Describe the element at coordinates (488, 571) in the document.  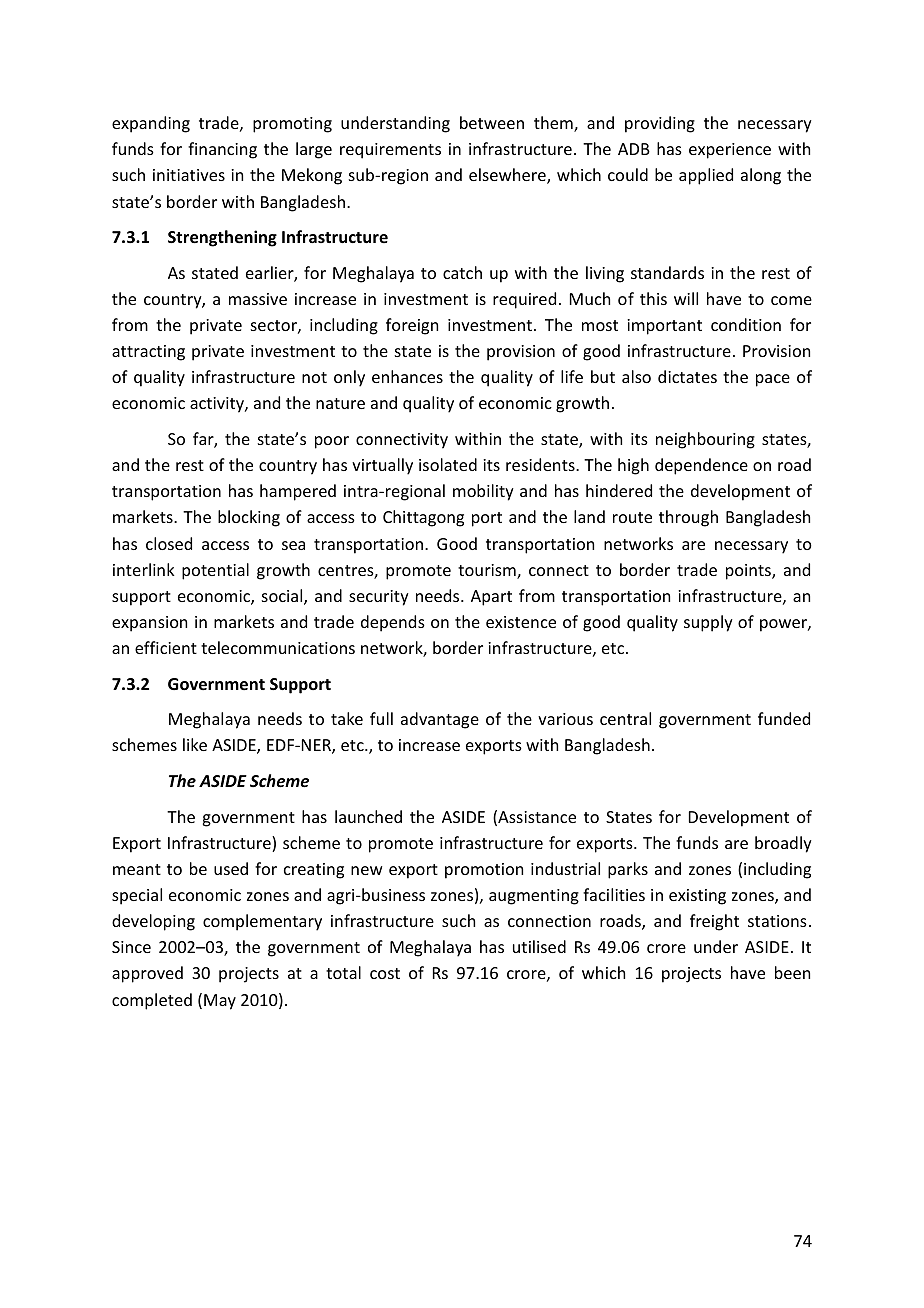
I see `tourism` at that location.
